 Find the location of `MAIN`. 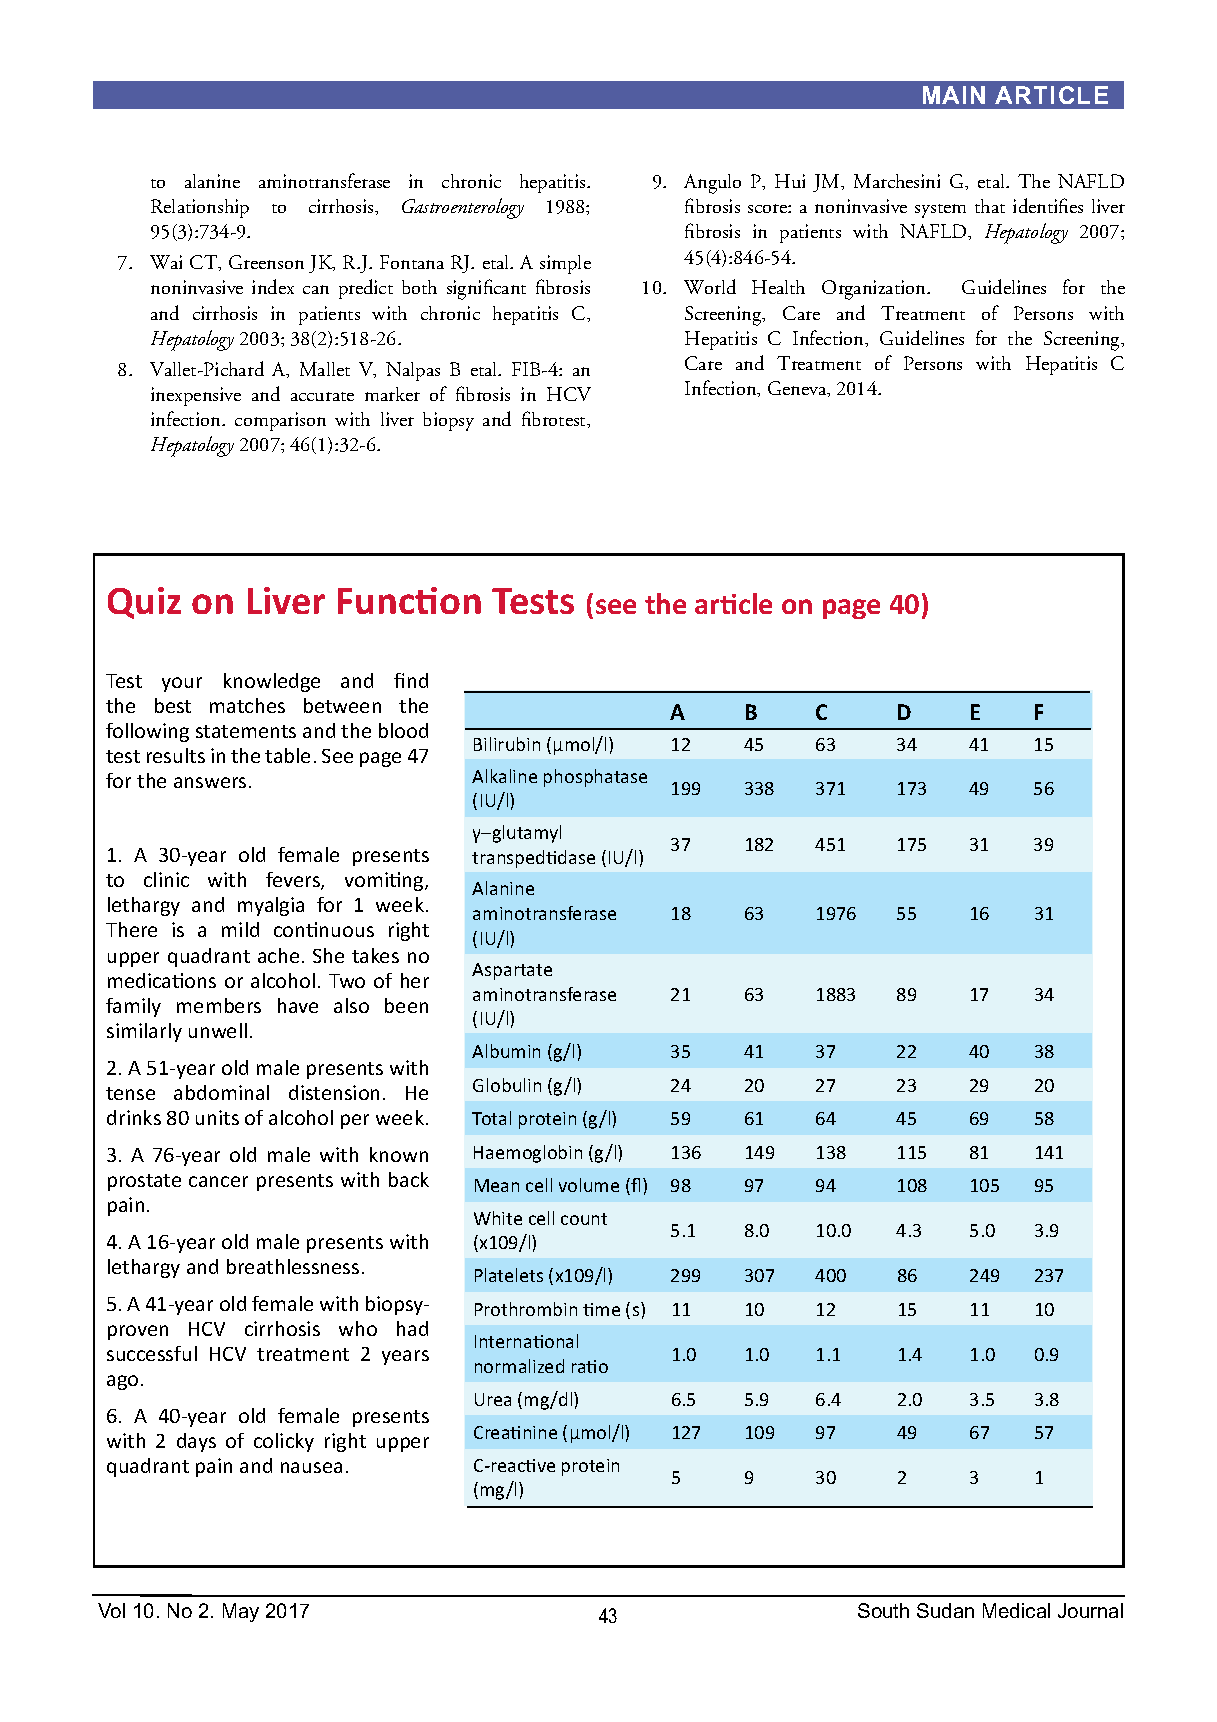

MAIN is located at coordinates (954, 95).
